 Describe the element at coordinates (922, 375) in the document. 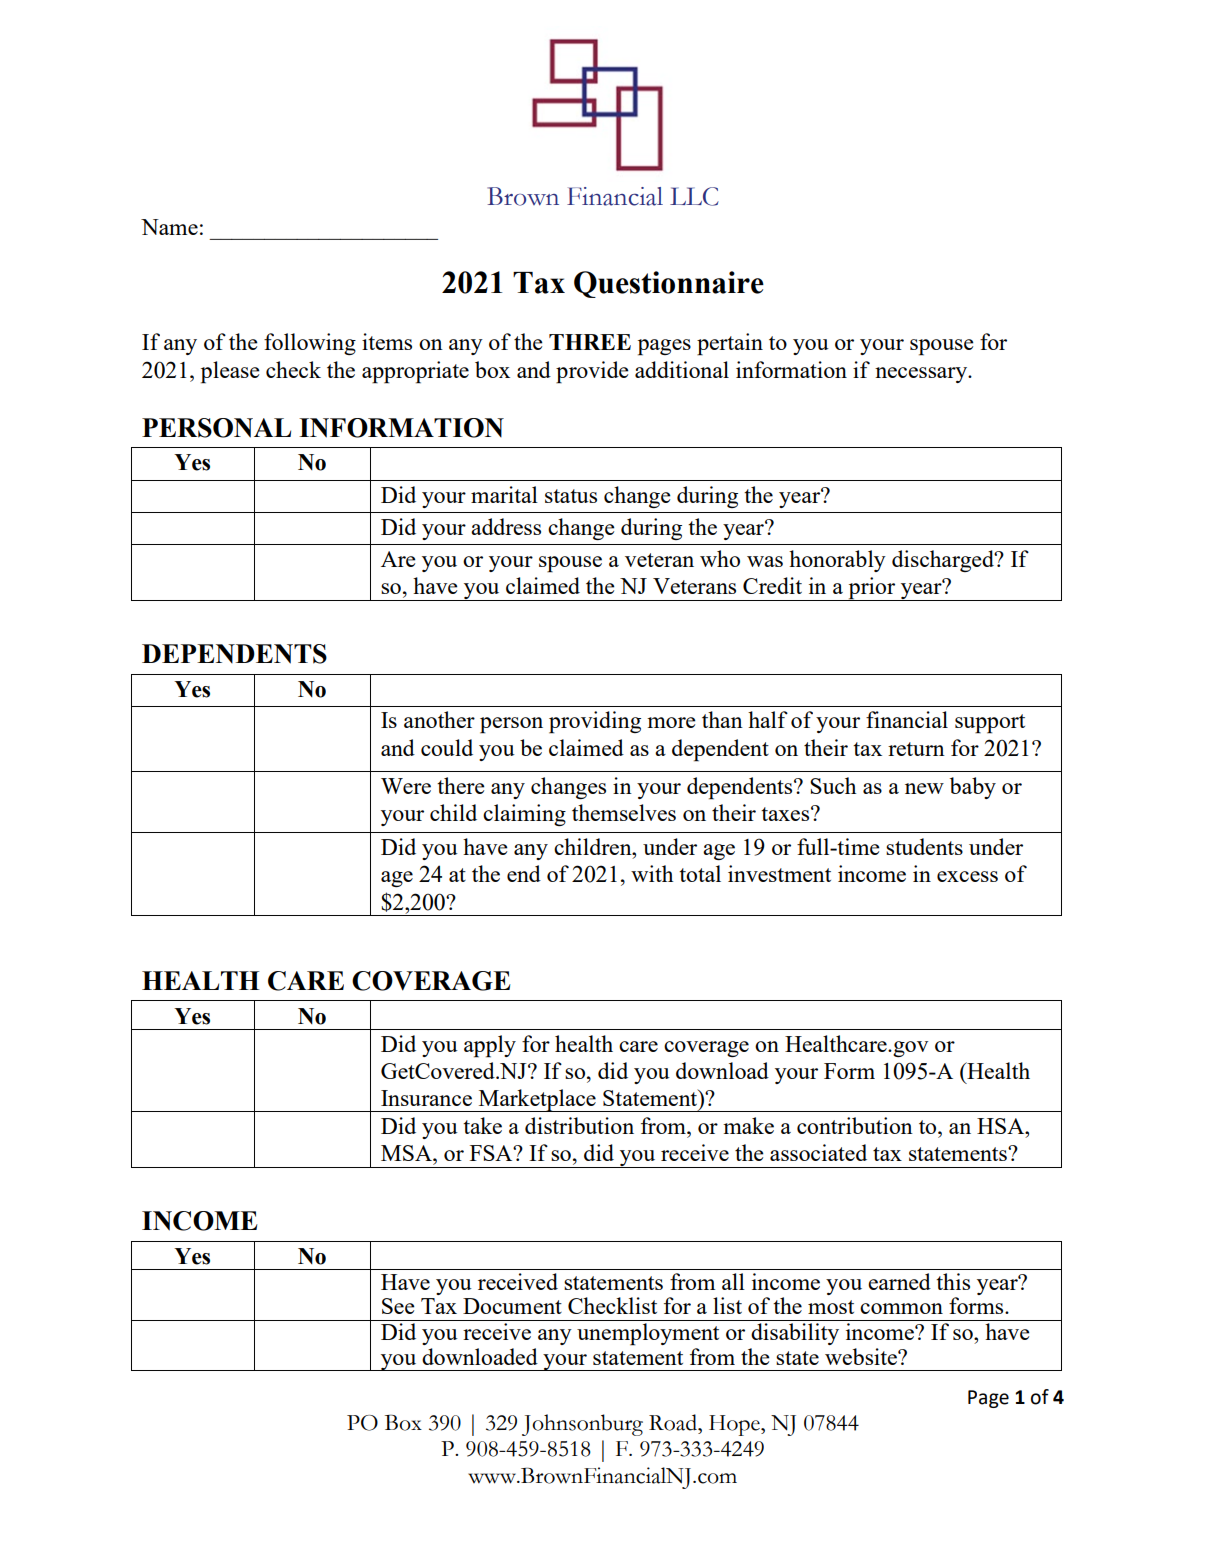

I see `necessary` at that location.
